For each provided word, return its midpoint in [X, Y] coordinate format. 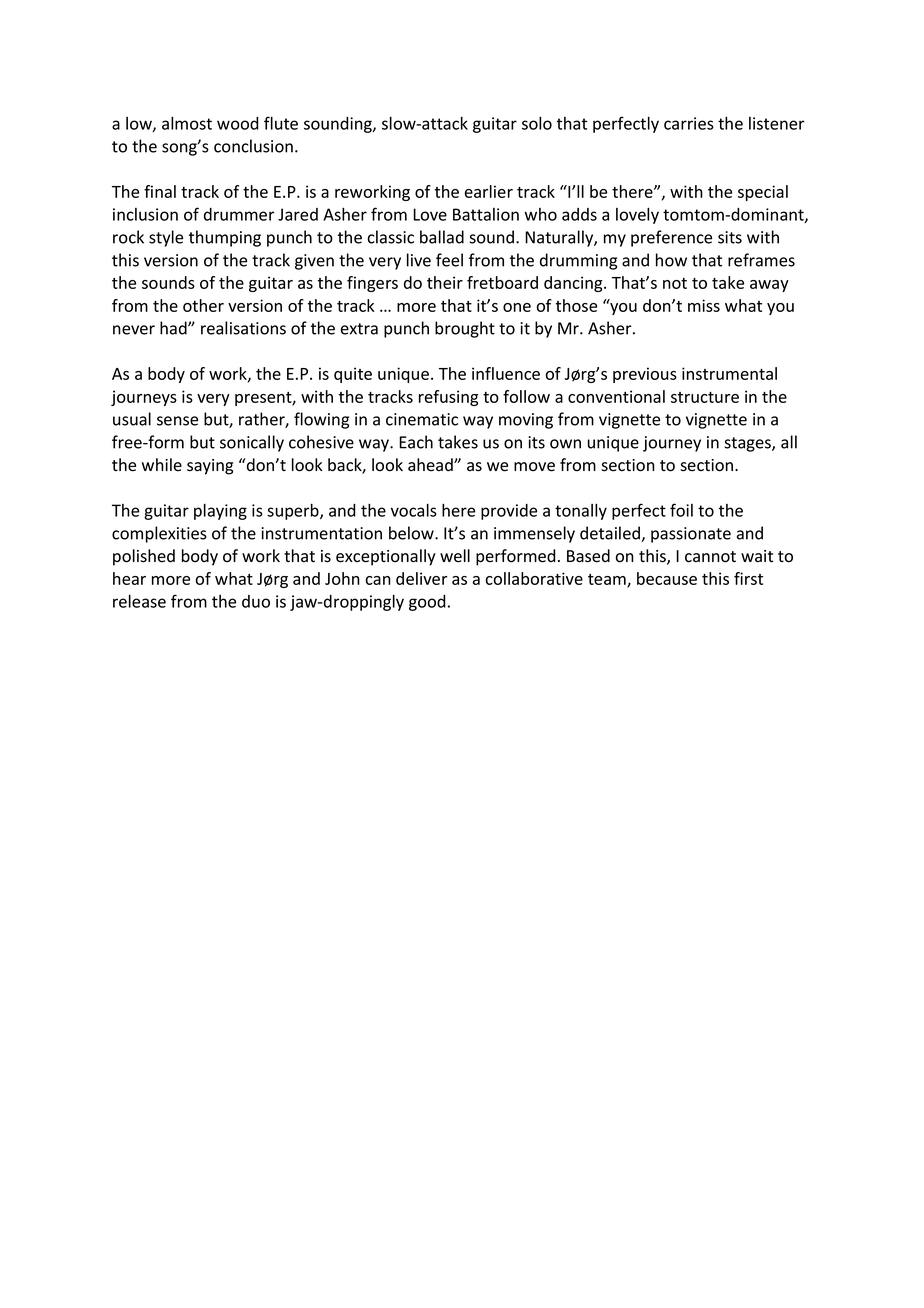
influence [506, 373]
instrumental [729, 373]
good [427, 603]
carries [689, 123]
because [667, 578]
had [174, 328]
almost [187, 123]
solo [537, 123]
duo [256, 601]
